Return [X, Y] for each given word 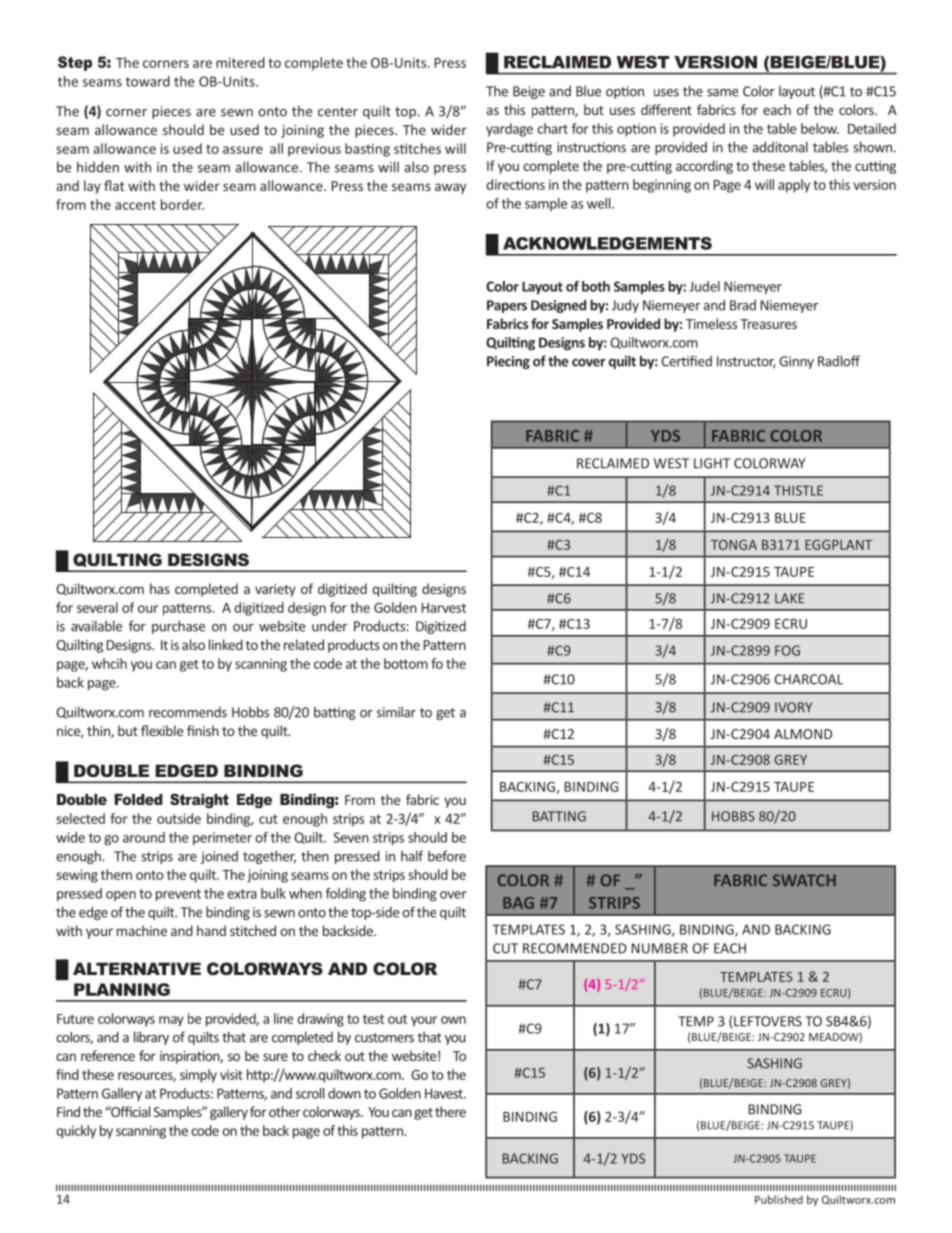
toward [148, 81]
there [450, 1111]
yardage [509, 130]
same [722, 93]
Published [779, 1199]
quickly [76, 1132]
